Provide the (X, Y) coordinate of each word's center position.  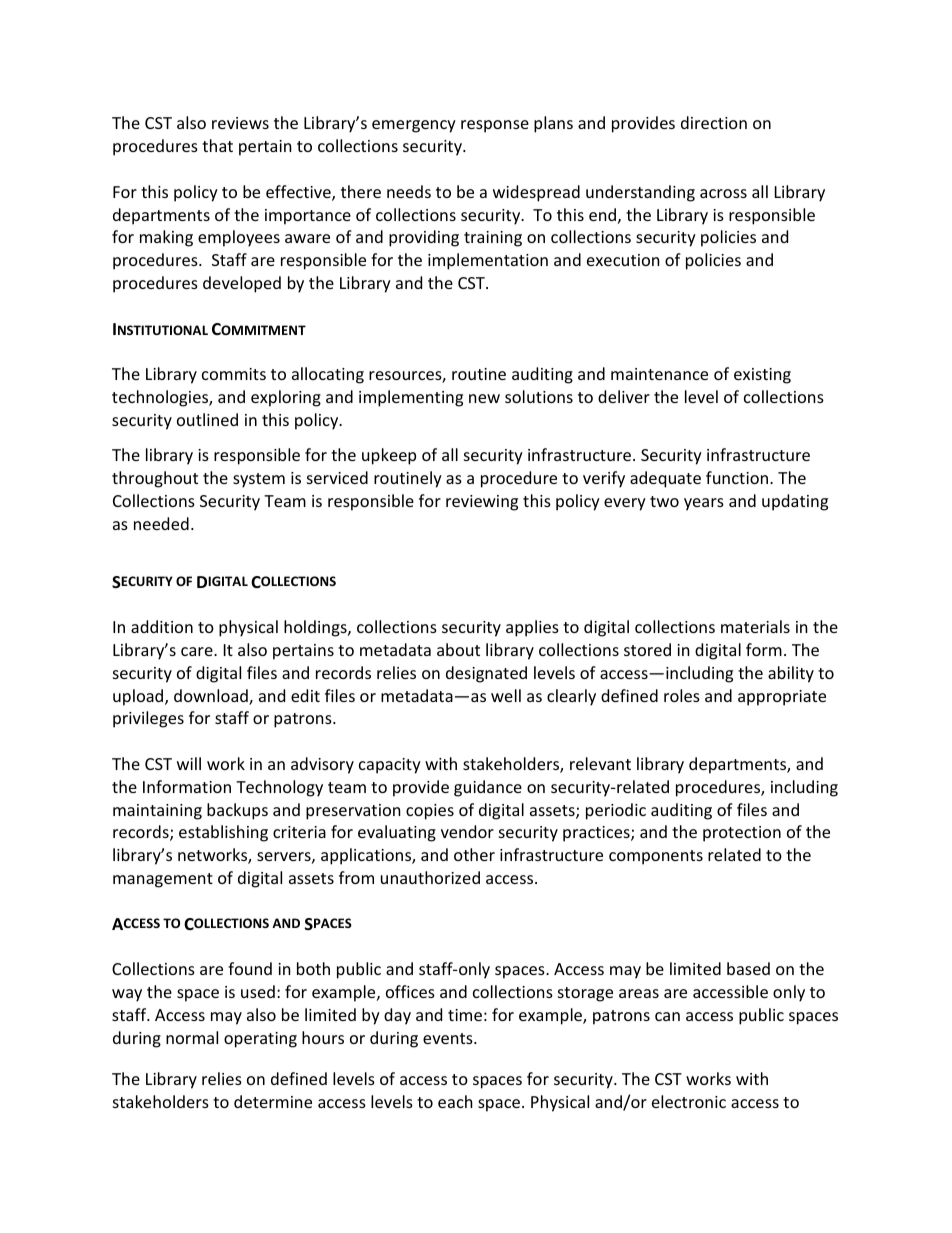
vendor (467, 831)
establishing (223, 833)
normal (192, 1037)
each (455, 1101)
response (495, 126)
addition (162, 626)
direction (714, 122)
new (484, 398)
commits (234, 374)
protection (742, 834)
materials (755, 626)
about (458, 649)
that (217, 145)
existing (762, 376)
